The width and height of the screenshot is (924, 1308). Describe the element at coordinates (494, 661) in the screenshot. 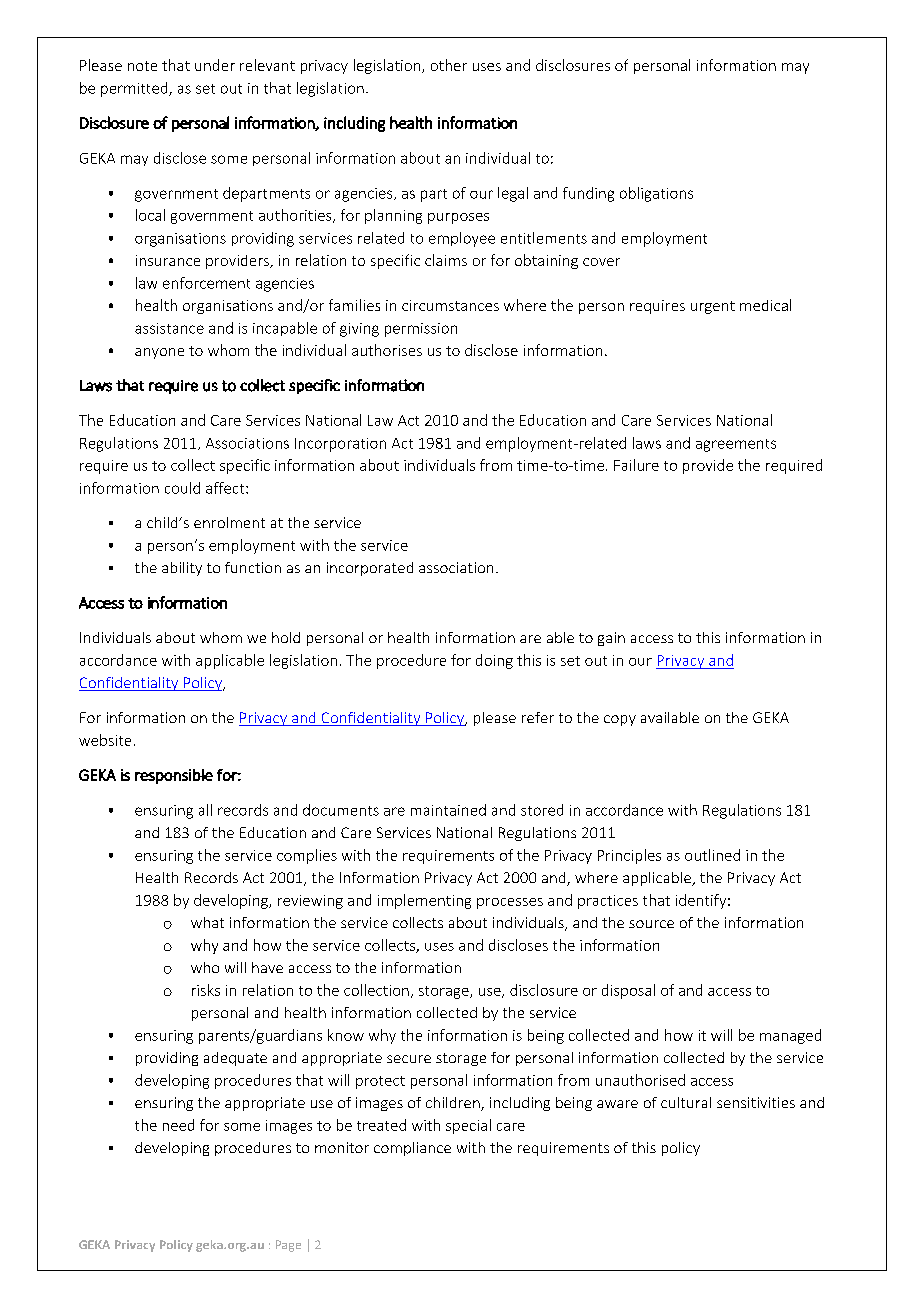

I see `doing` at that location.
